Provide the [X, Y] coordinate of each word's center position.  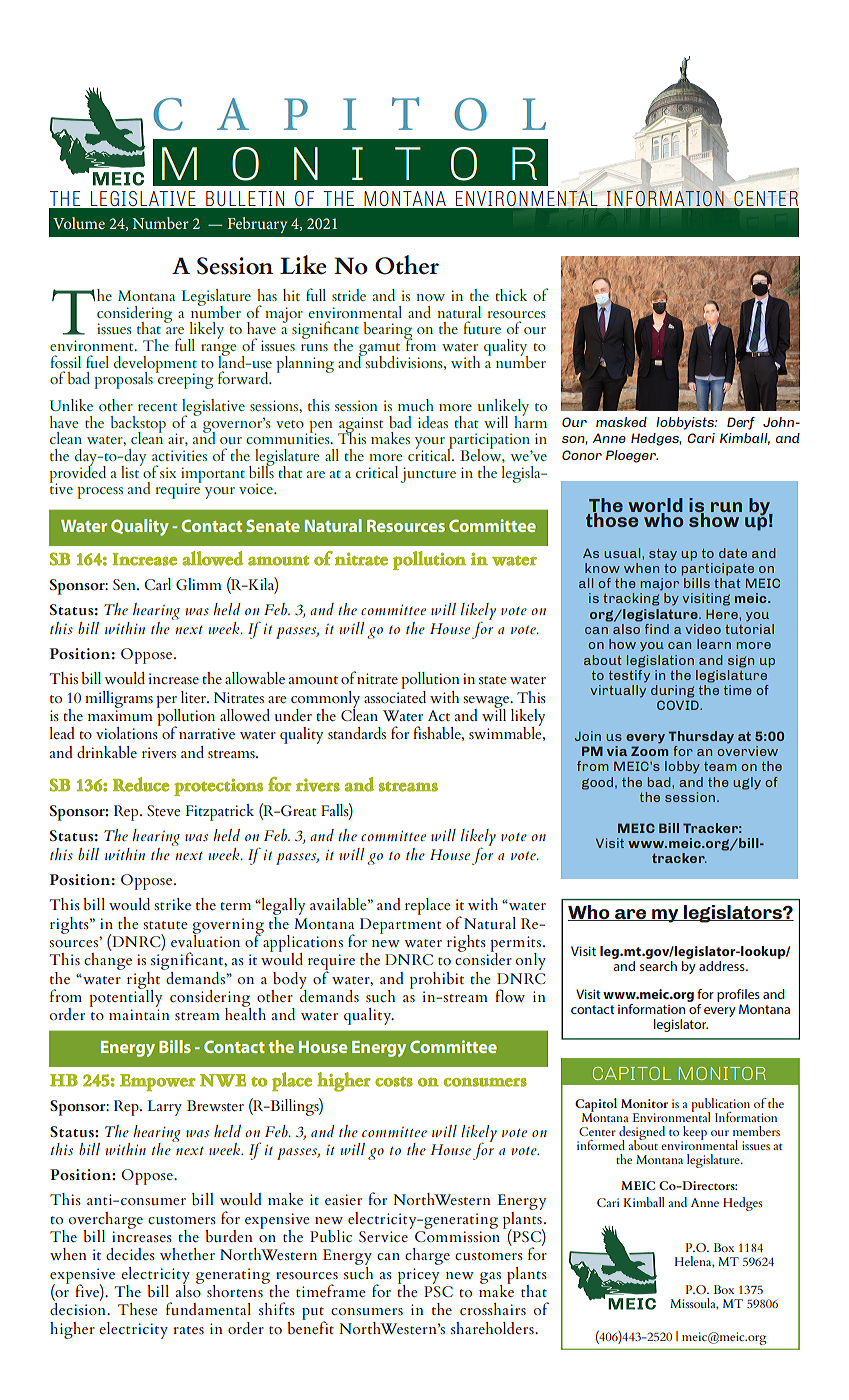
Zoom [649, 751]
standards [357, 733]
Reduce [141, 784]
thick [511, 295]
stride [349, 295]
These [138, 1309]
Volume [79, 223]
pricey [418, 1277]
